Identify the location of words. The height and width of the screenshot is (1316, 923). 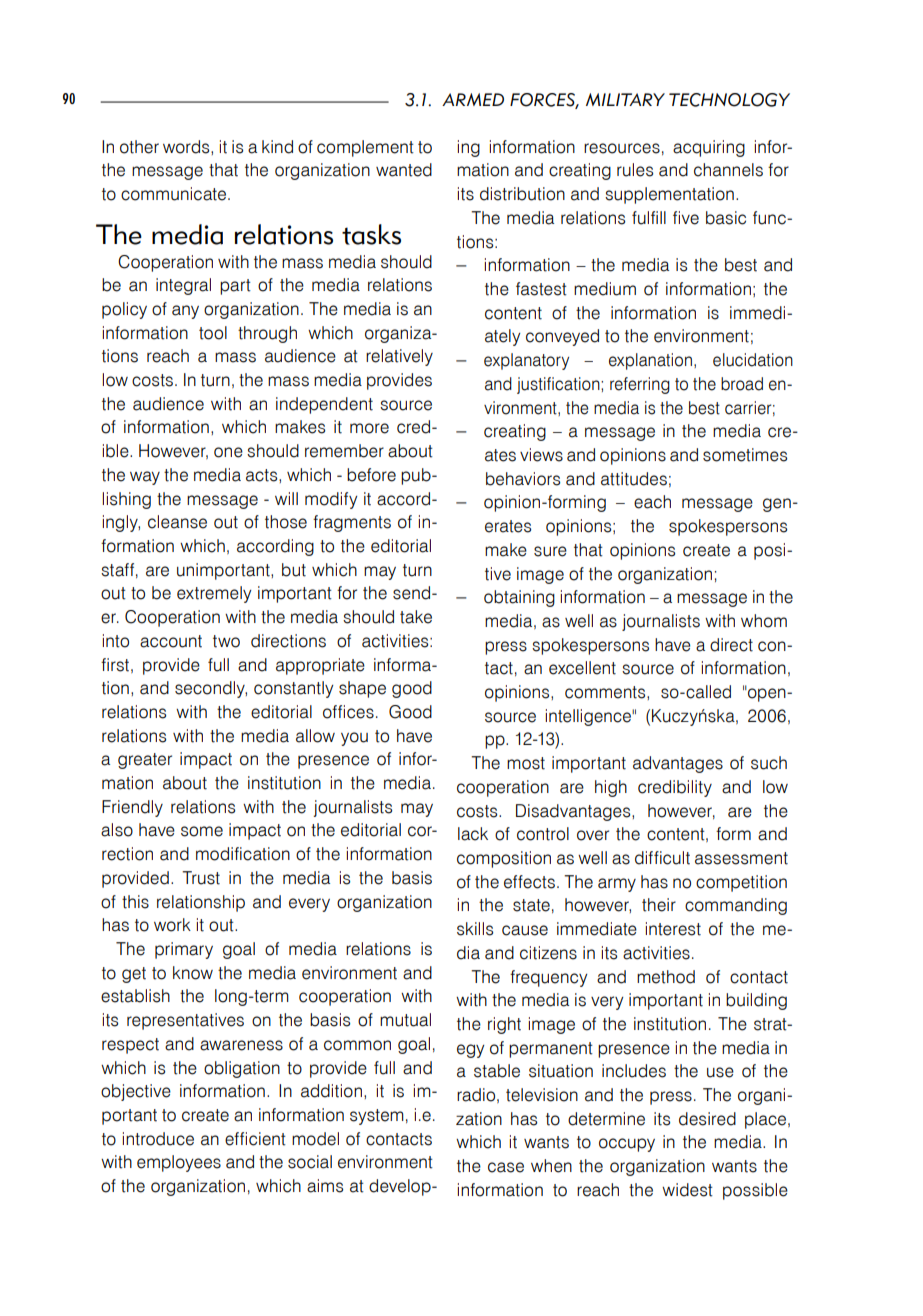
(187, 147).
